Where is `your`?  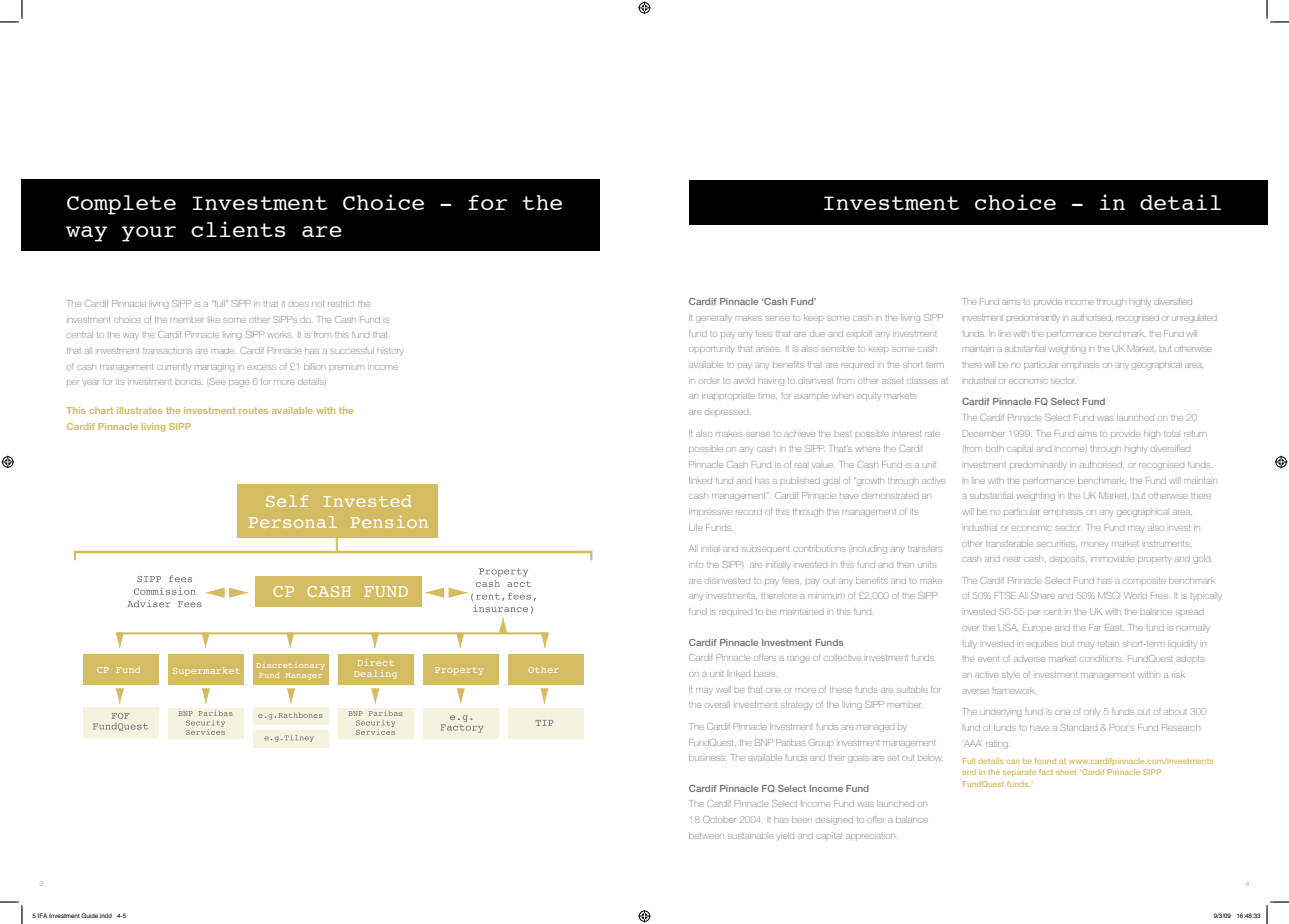
your is located at coordinates (149, 234).
